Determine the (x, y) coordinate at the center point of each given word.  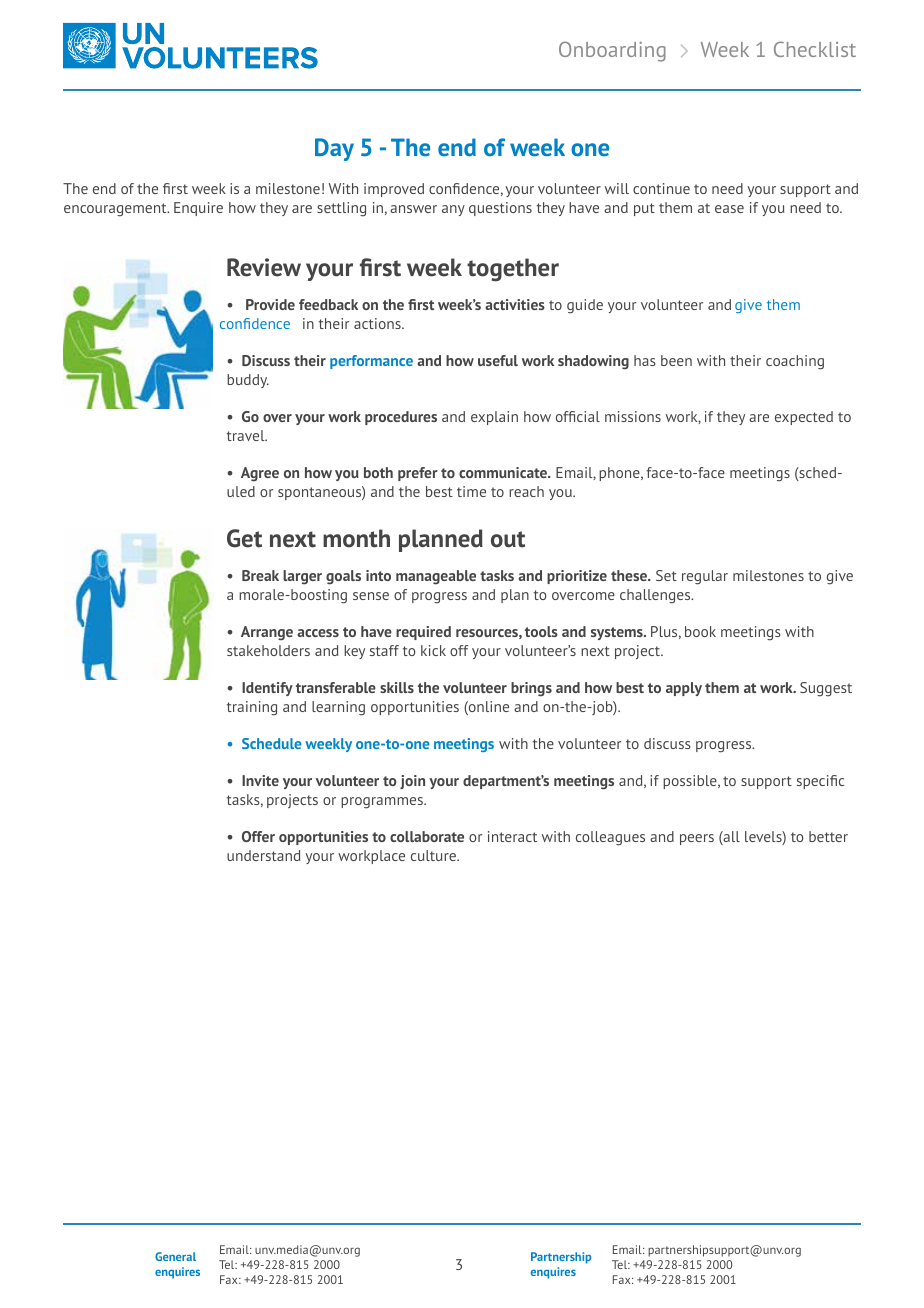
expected (804, 418)
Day (334, 149)
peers (697, 839)
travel (247, 435)
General (175, 1256)
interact (512, 836)
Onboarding (612, 51)
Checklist (815, 49)
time (471, 491)
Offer (258, 836)
